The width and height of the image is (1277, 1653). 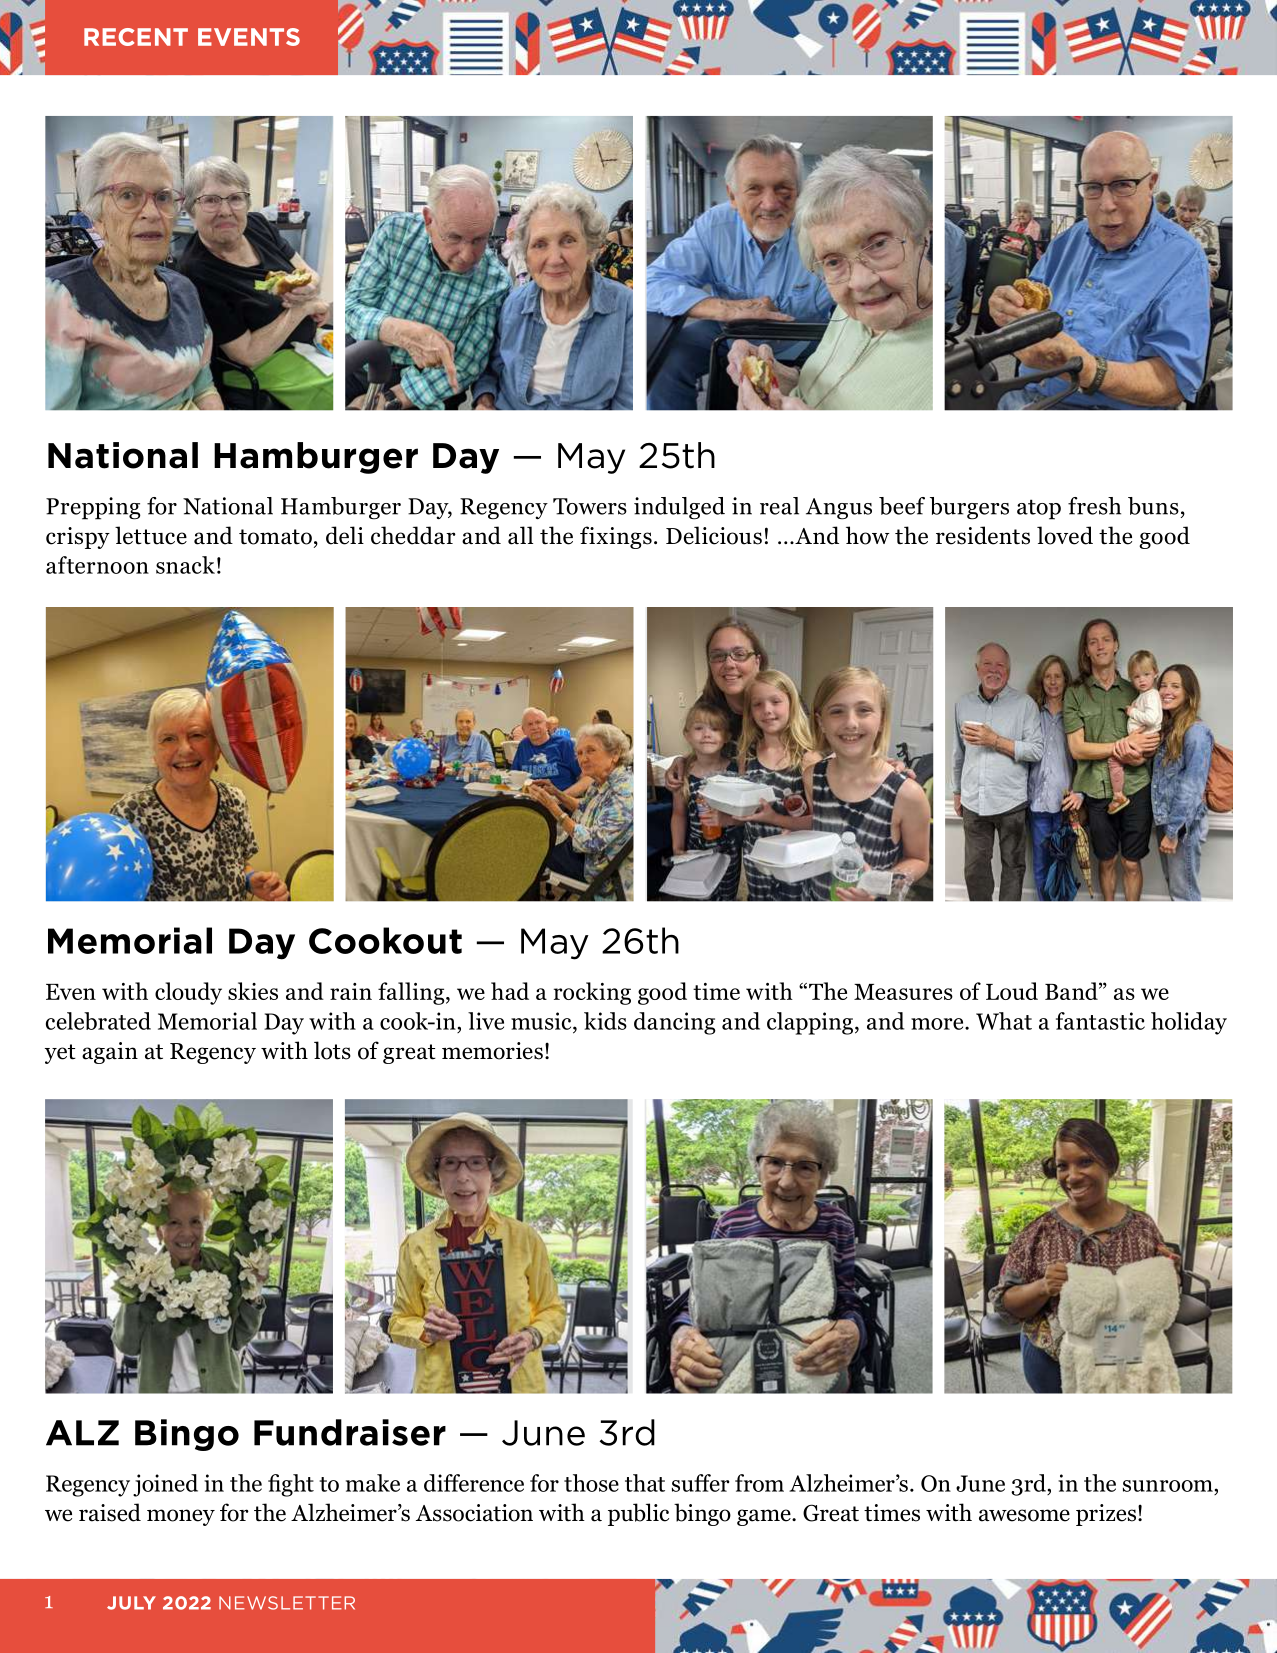 I want to click on rocking, so click(x=592, y=993).
